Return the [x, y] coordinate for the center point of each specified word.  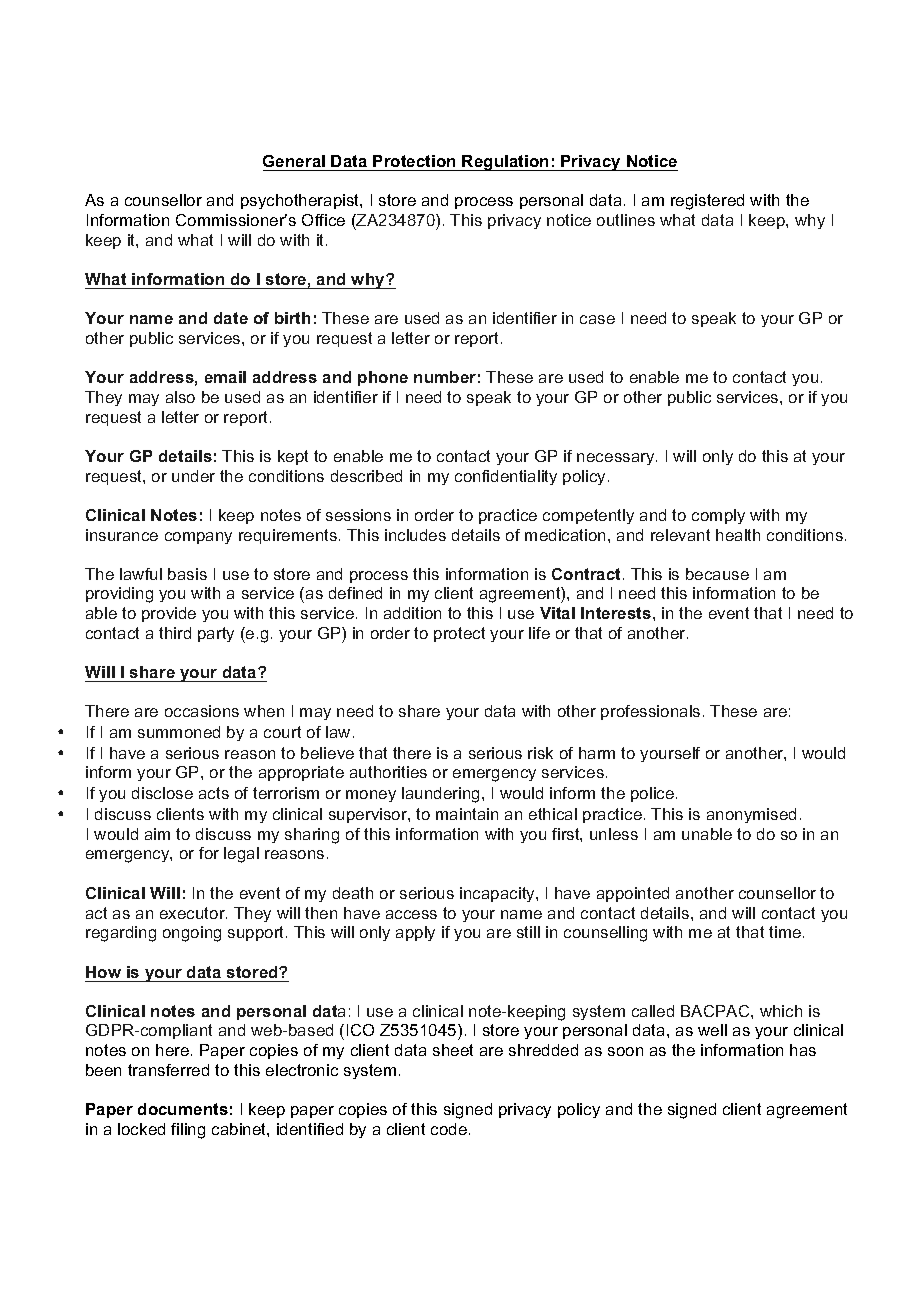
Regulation [506, 163]
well [712, 1030]
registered [707, 202]
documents [183, 1109]
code [450, 1129]
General [294, 161]
